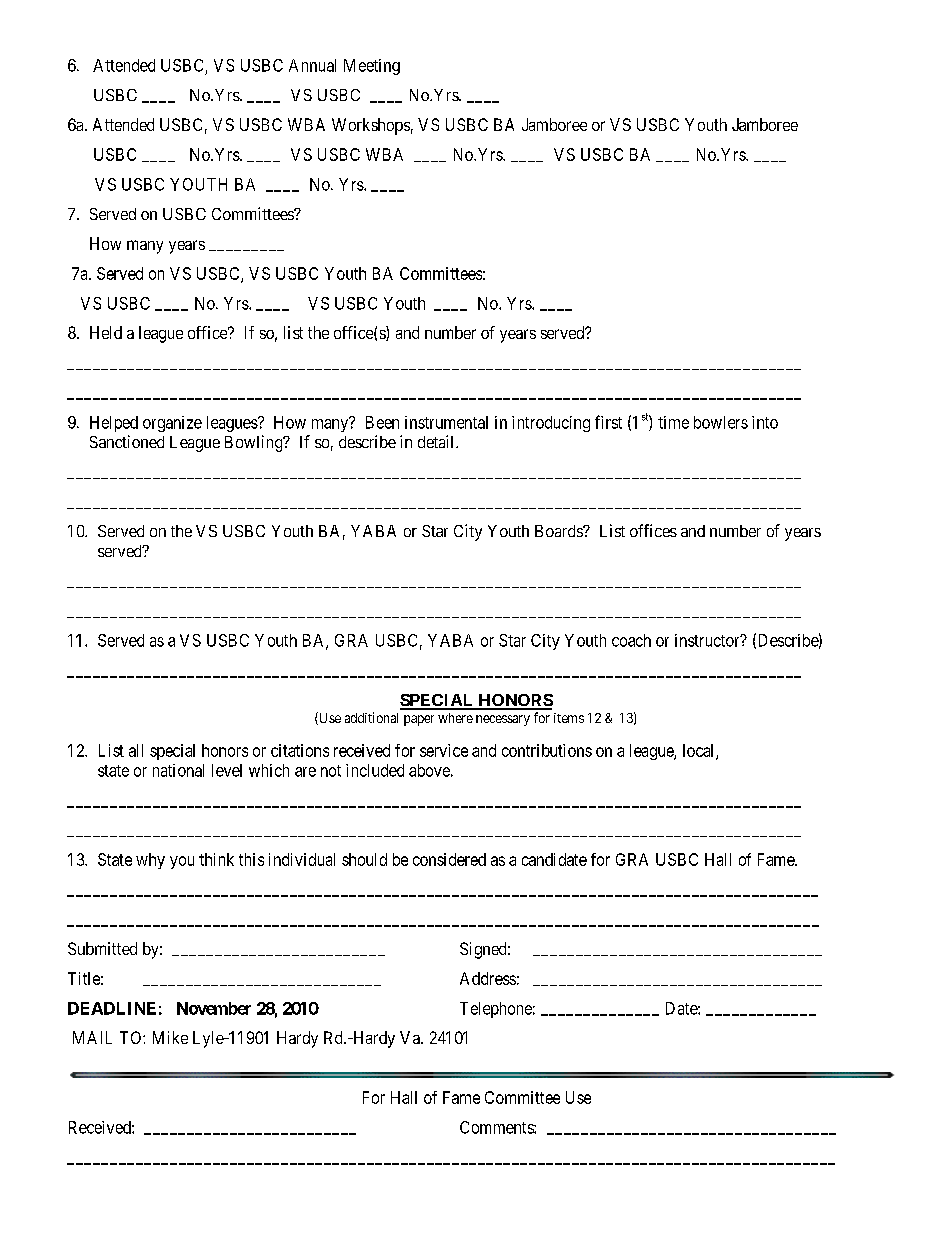 The image size is (952, 1233). I want to click on Annual, so click(312, 65).
